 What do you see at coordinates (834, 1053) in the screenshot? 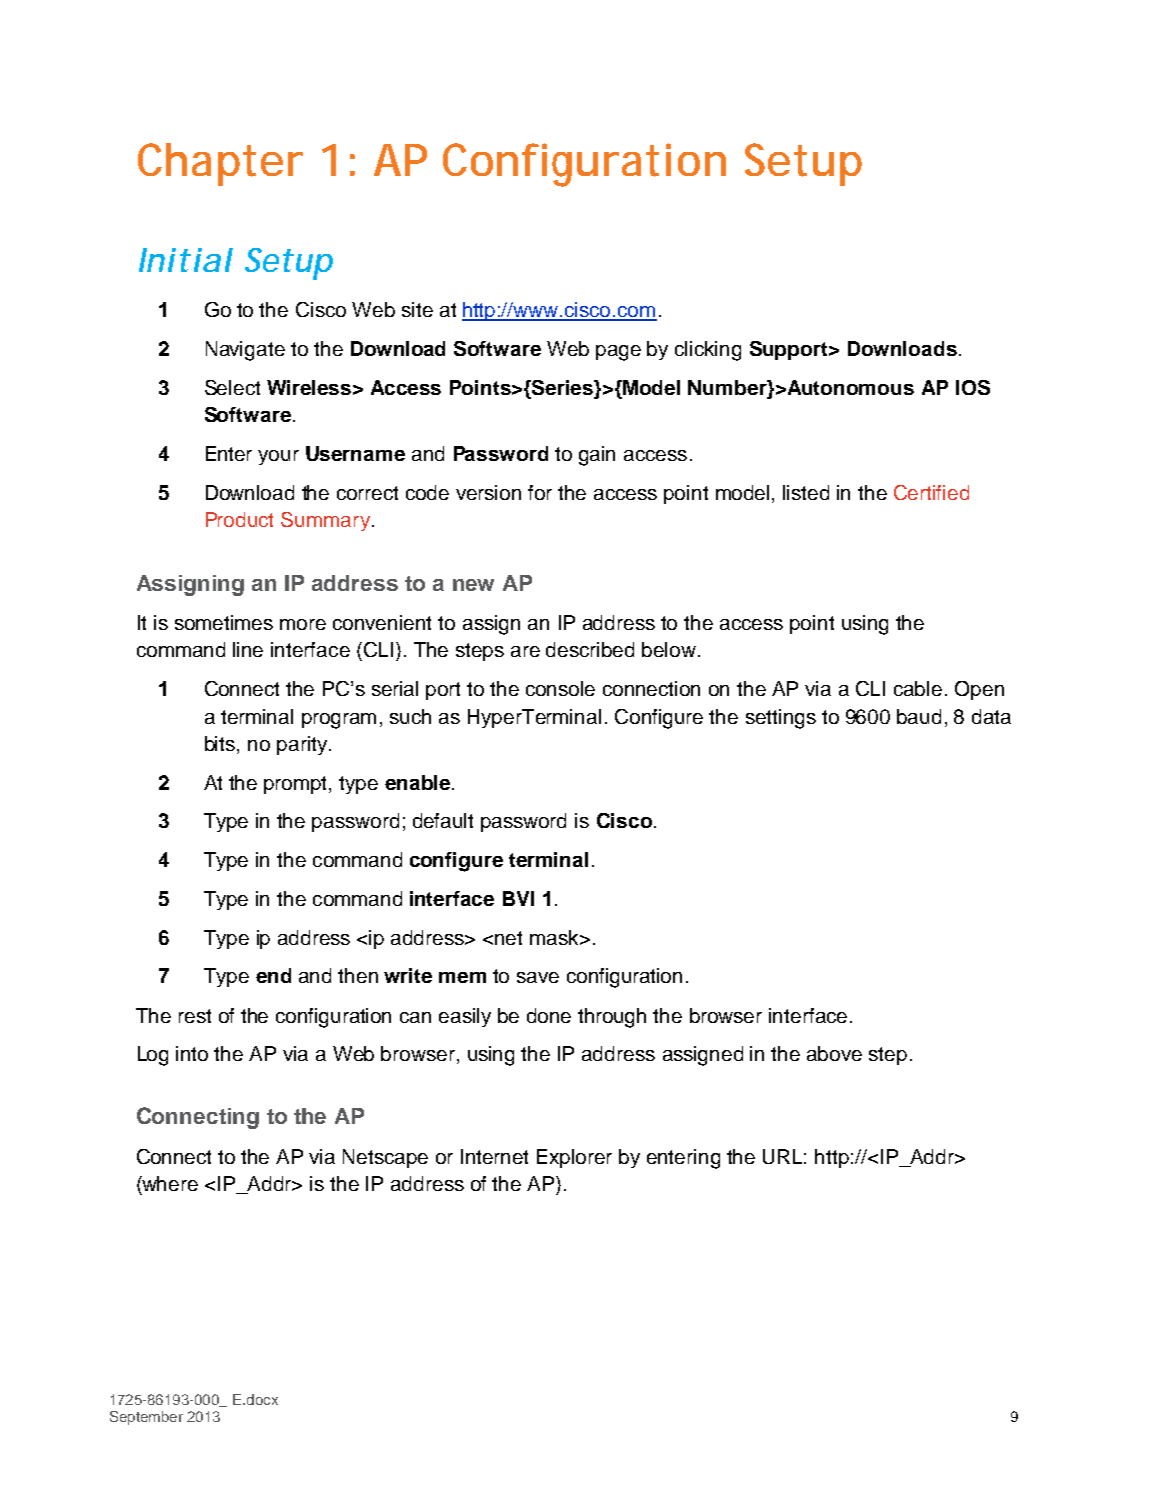
I see `above` at bounding box center [834, 1053].
